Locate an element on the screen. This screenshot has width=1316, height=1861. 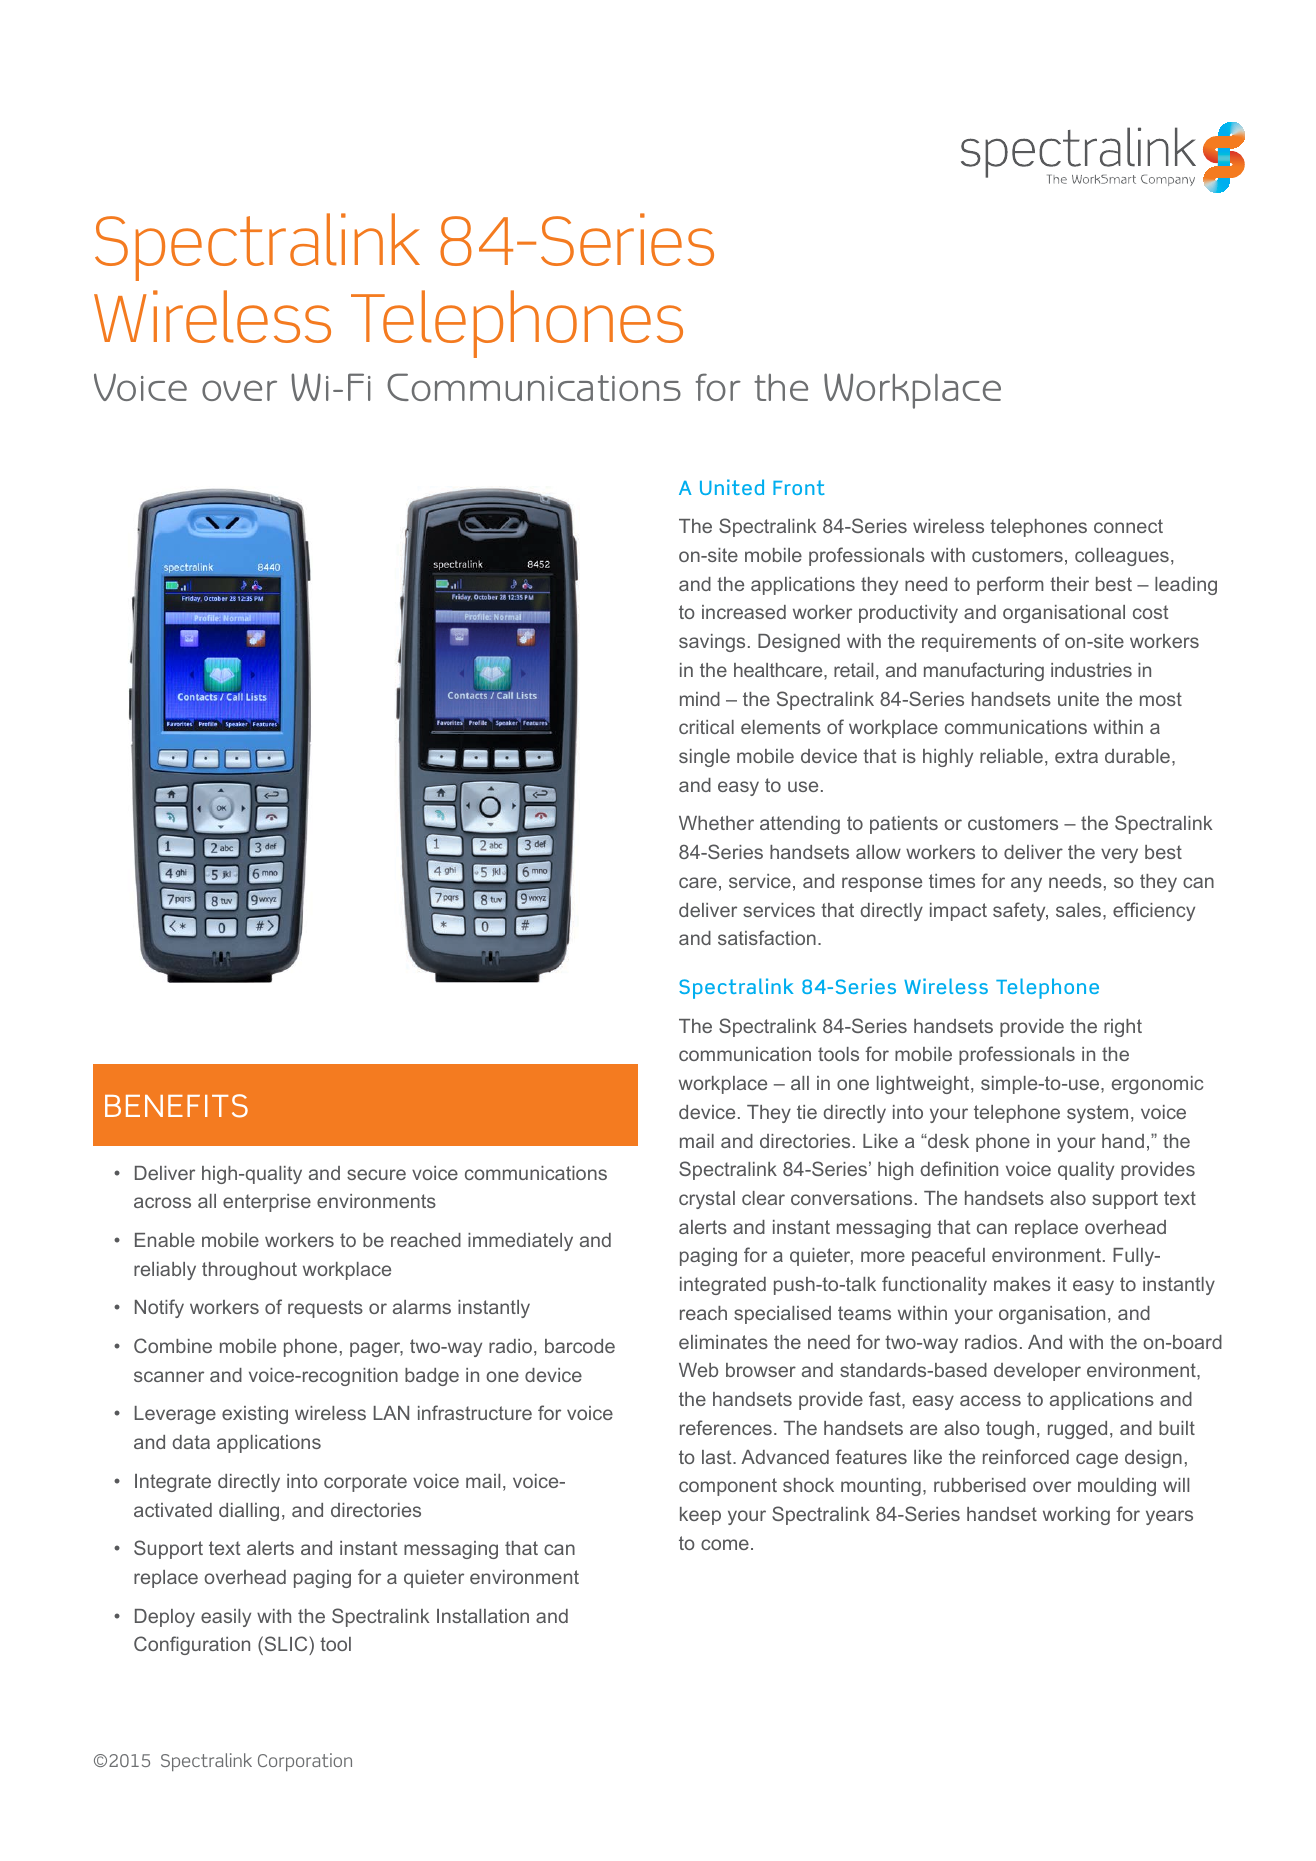
makes is located at coordinates (1022, 1284).
